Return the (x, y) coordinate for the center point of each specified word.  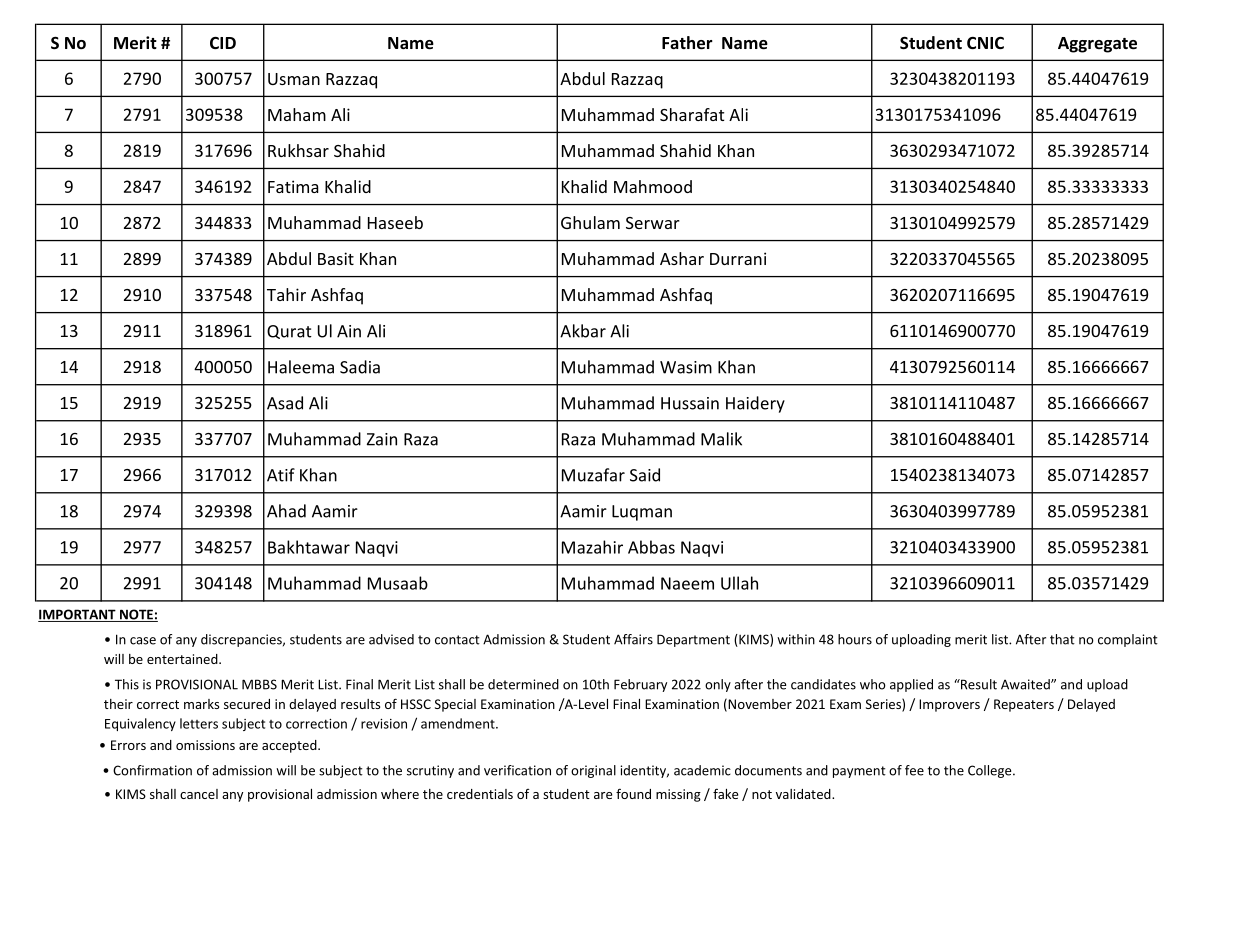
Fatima (293, 186)
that (1062, 639)
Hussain (690, 403)
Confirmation (152, 770)
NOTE (136, 615)
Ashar (682, 258)
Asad (285, 403)
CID (223, 43)
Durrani (738, 258)
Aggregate (1097, 45)
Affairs (633, 639)
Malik (721, 439)
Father (687, 43)
